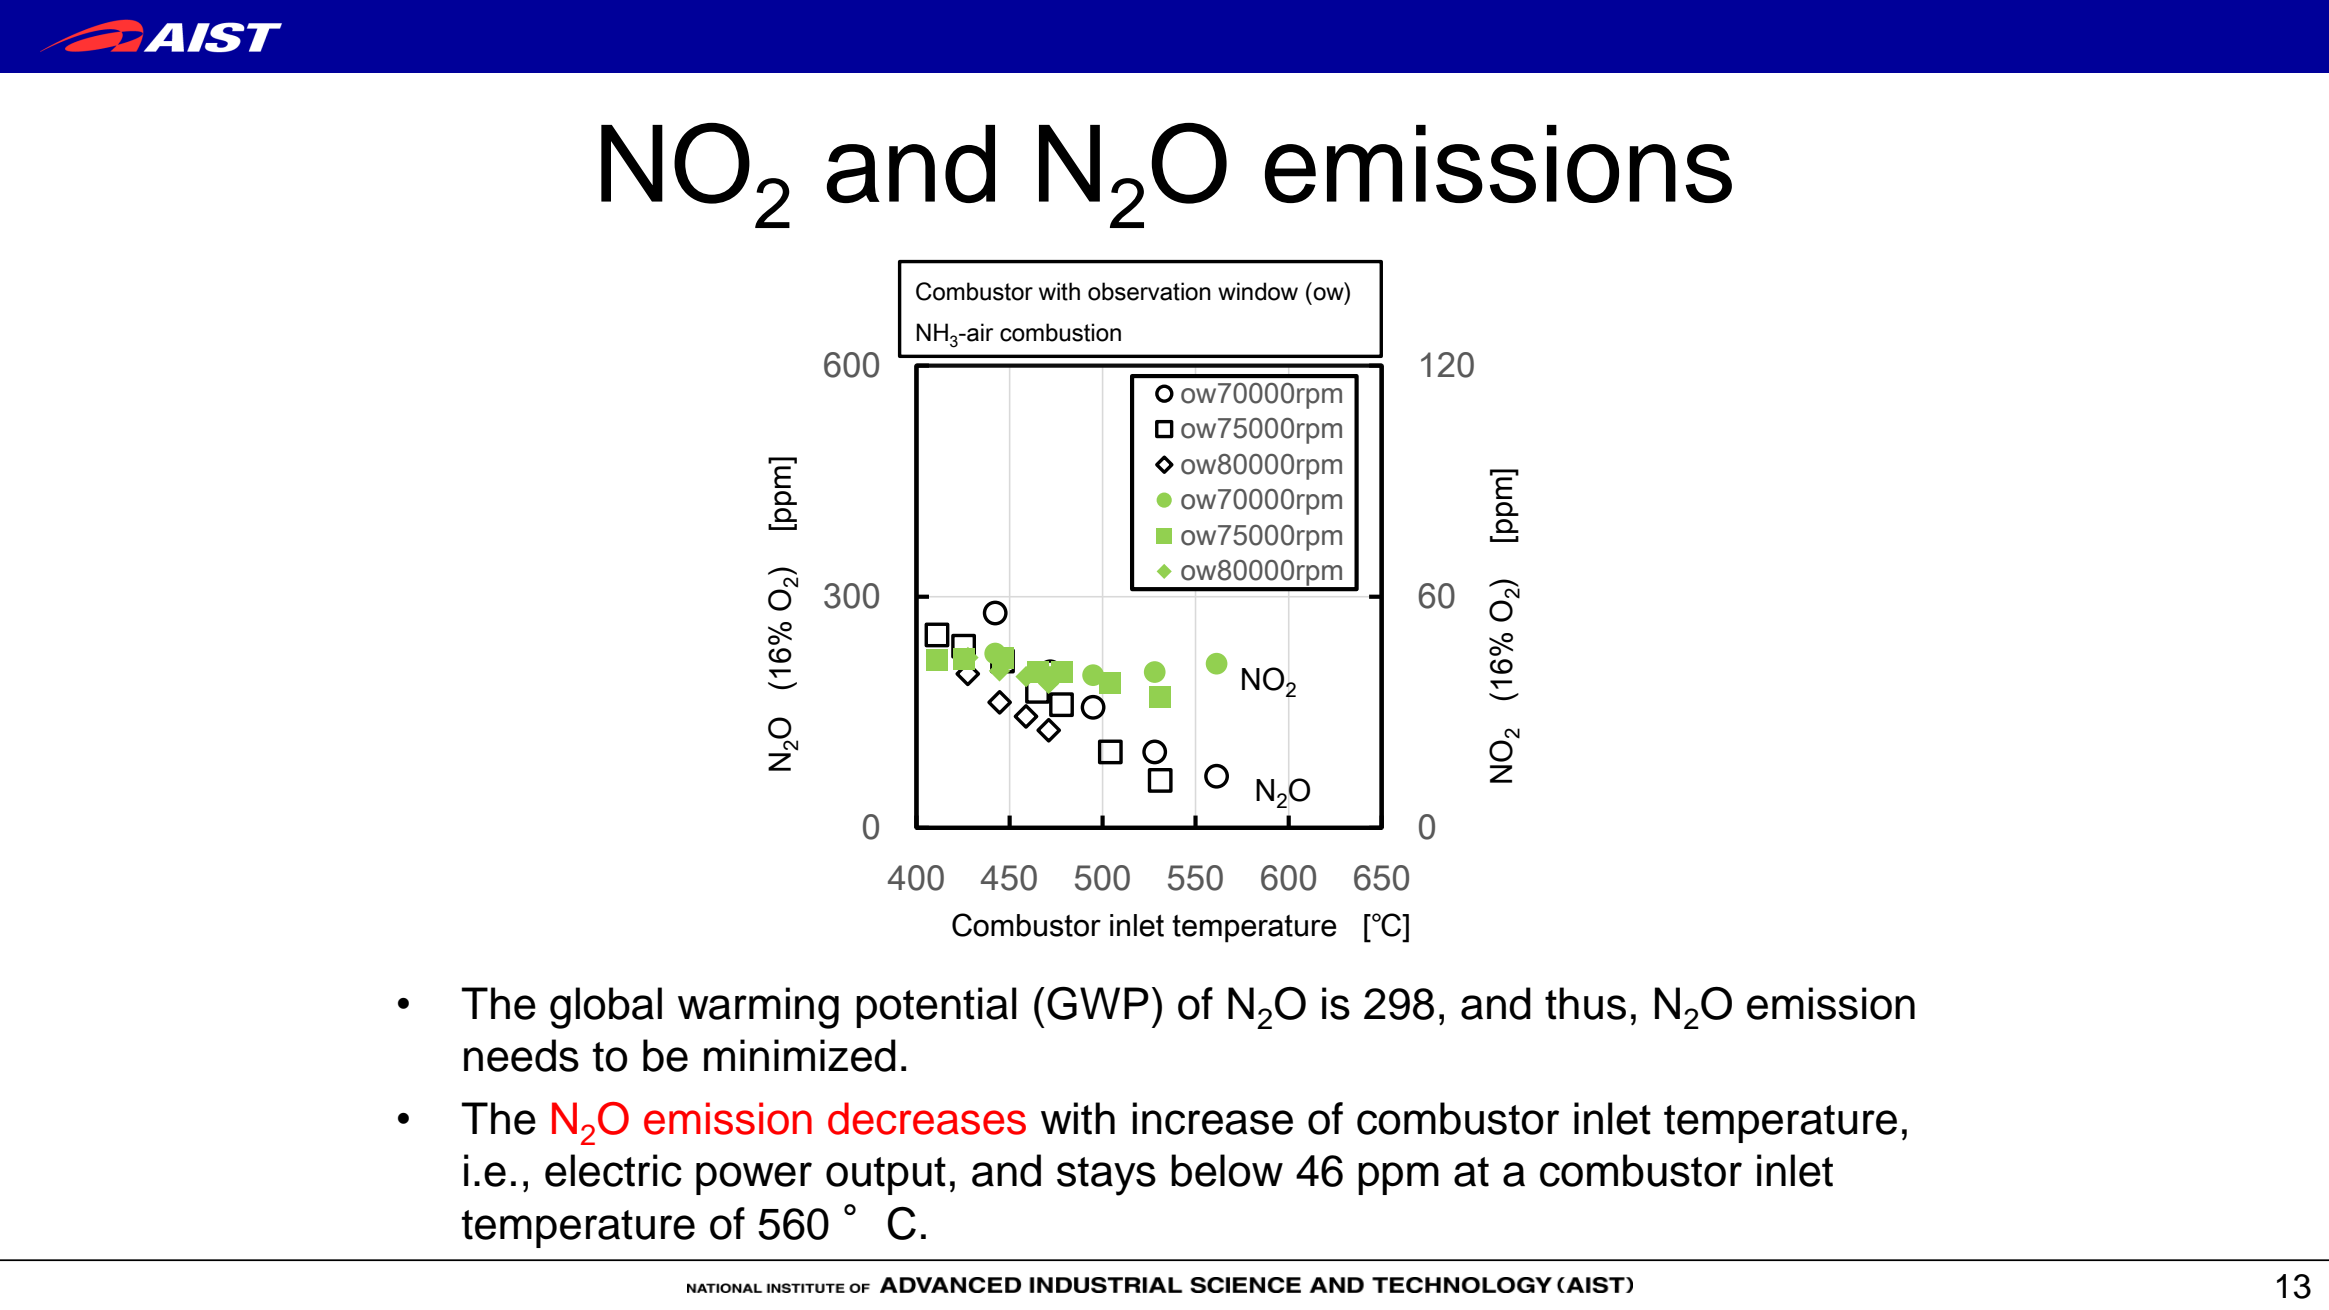  I want to click on GWP, so click(1098, 1003).
